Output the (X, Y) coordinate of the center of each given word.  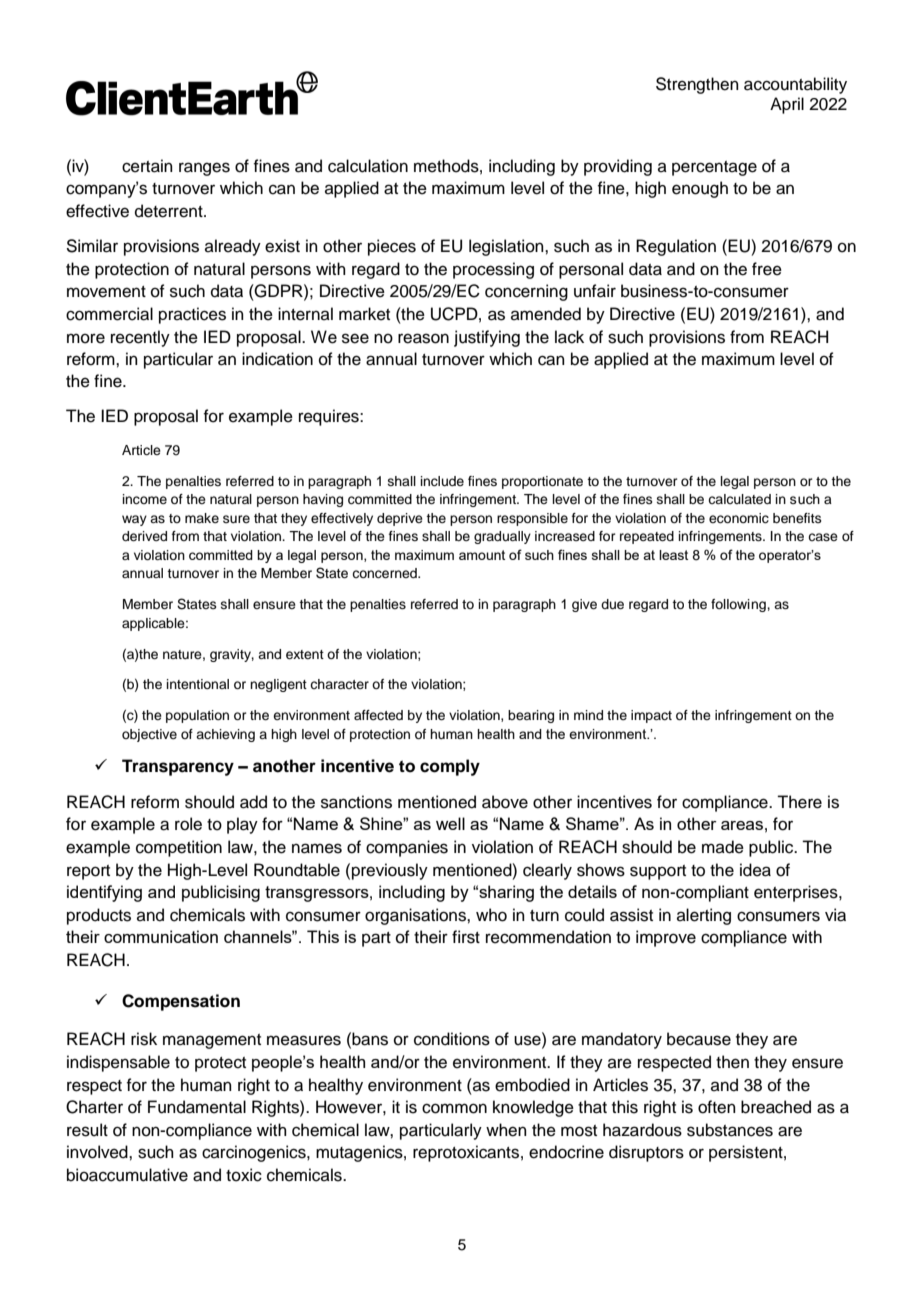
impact (651, 716)
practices (192, 315)
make (202, 518)
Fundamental (197, 1107)
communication (161, 936)
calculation (368, 166)
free (767, 269)
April (787, 105)
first (466, 937)
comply (450, 767)
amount (482, 555)
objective (149, 735)
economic (739, 518)
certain (147, 166)
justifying (487, 338)
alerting (704, 916)
